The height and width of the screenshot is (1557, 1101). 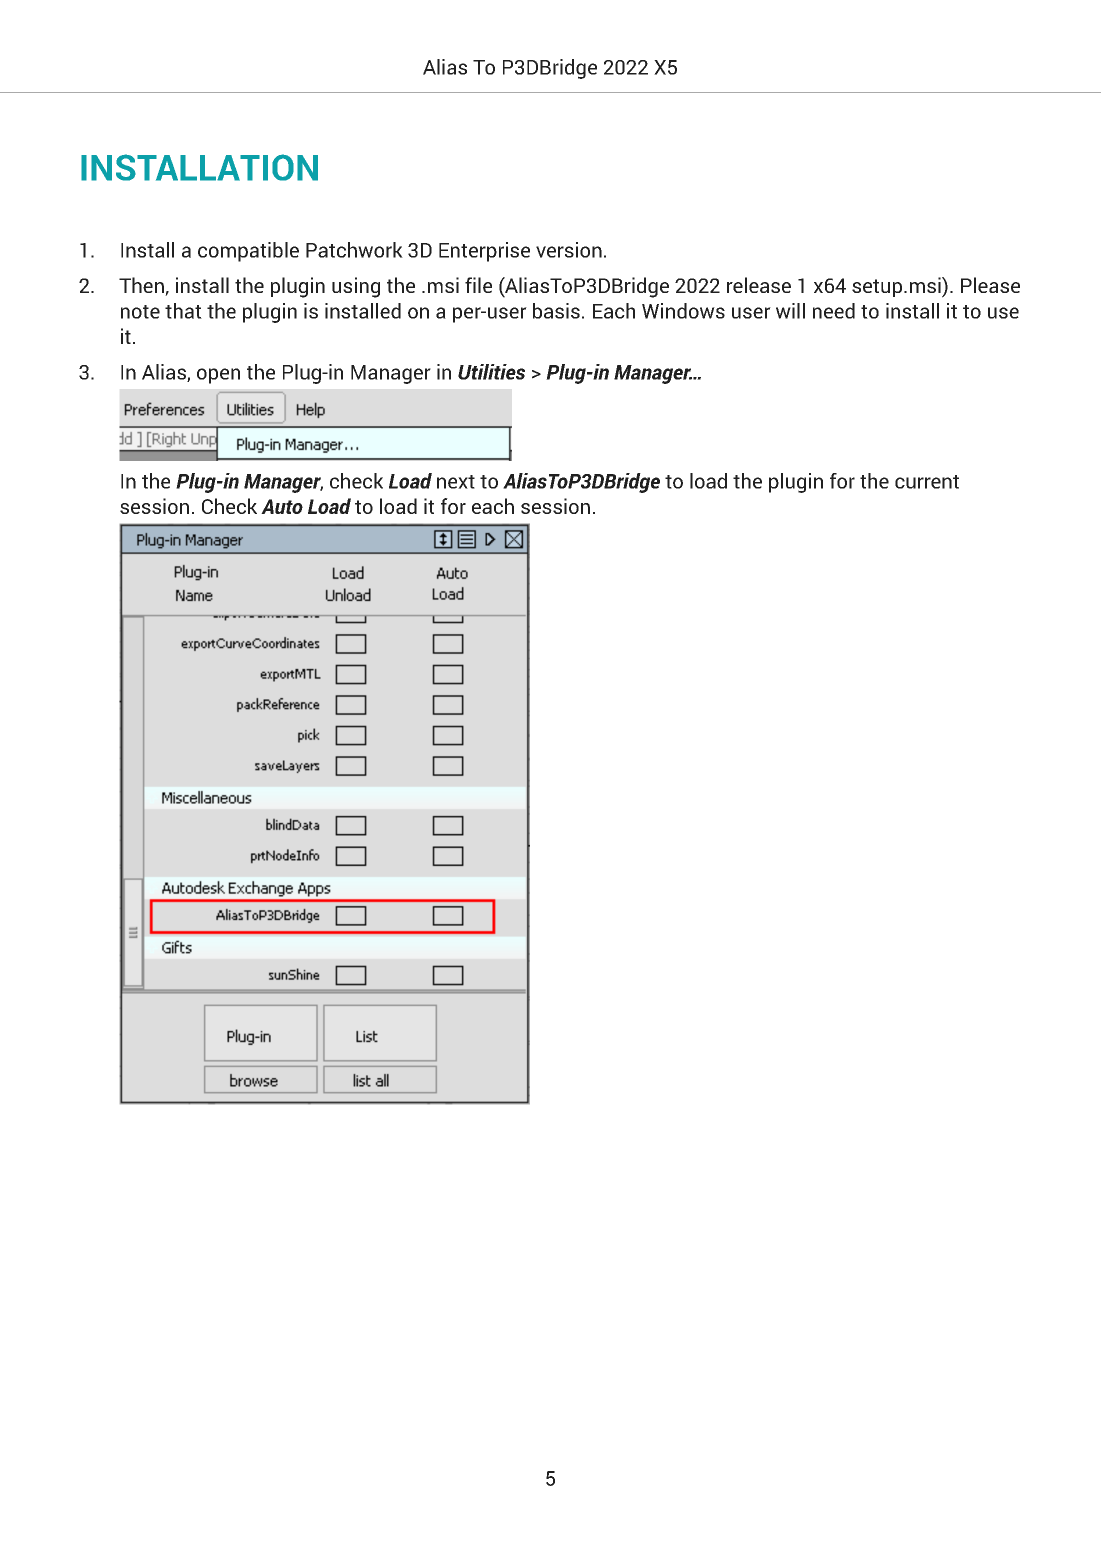 What do you see at coordinates (990, 285) in the screenshot?
I see `Please` at bounding box center [990, 285].
